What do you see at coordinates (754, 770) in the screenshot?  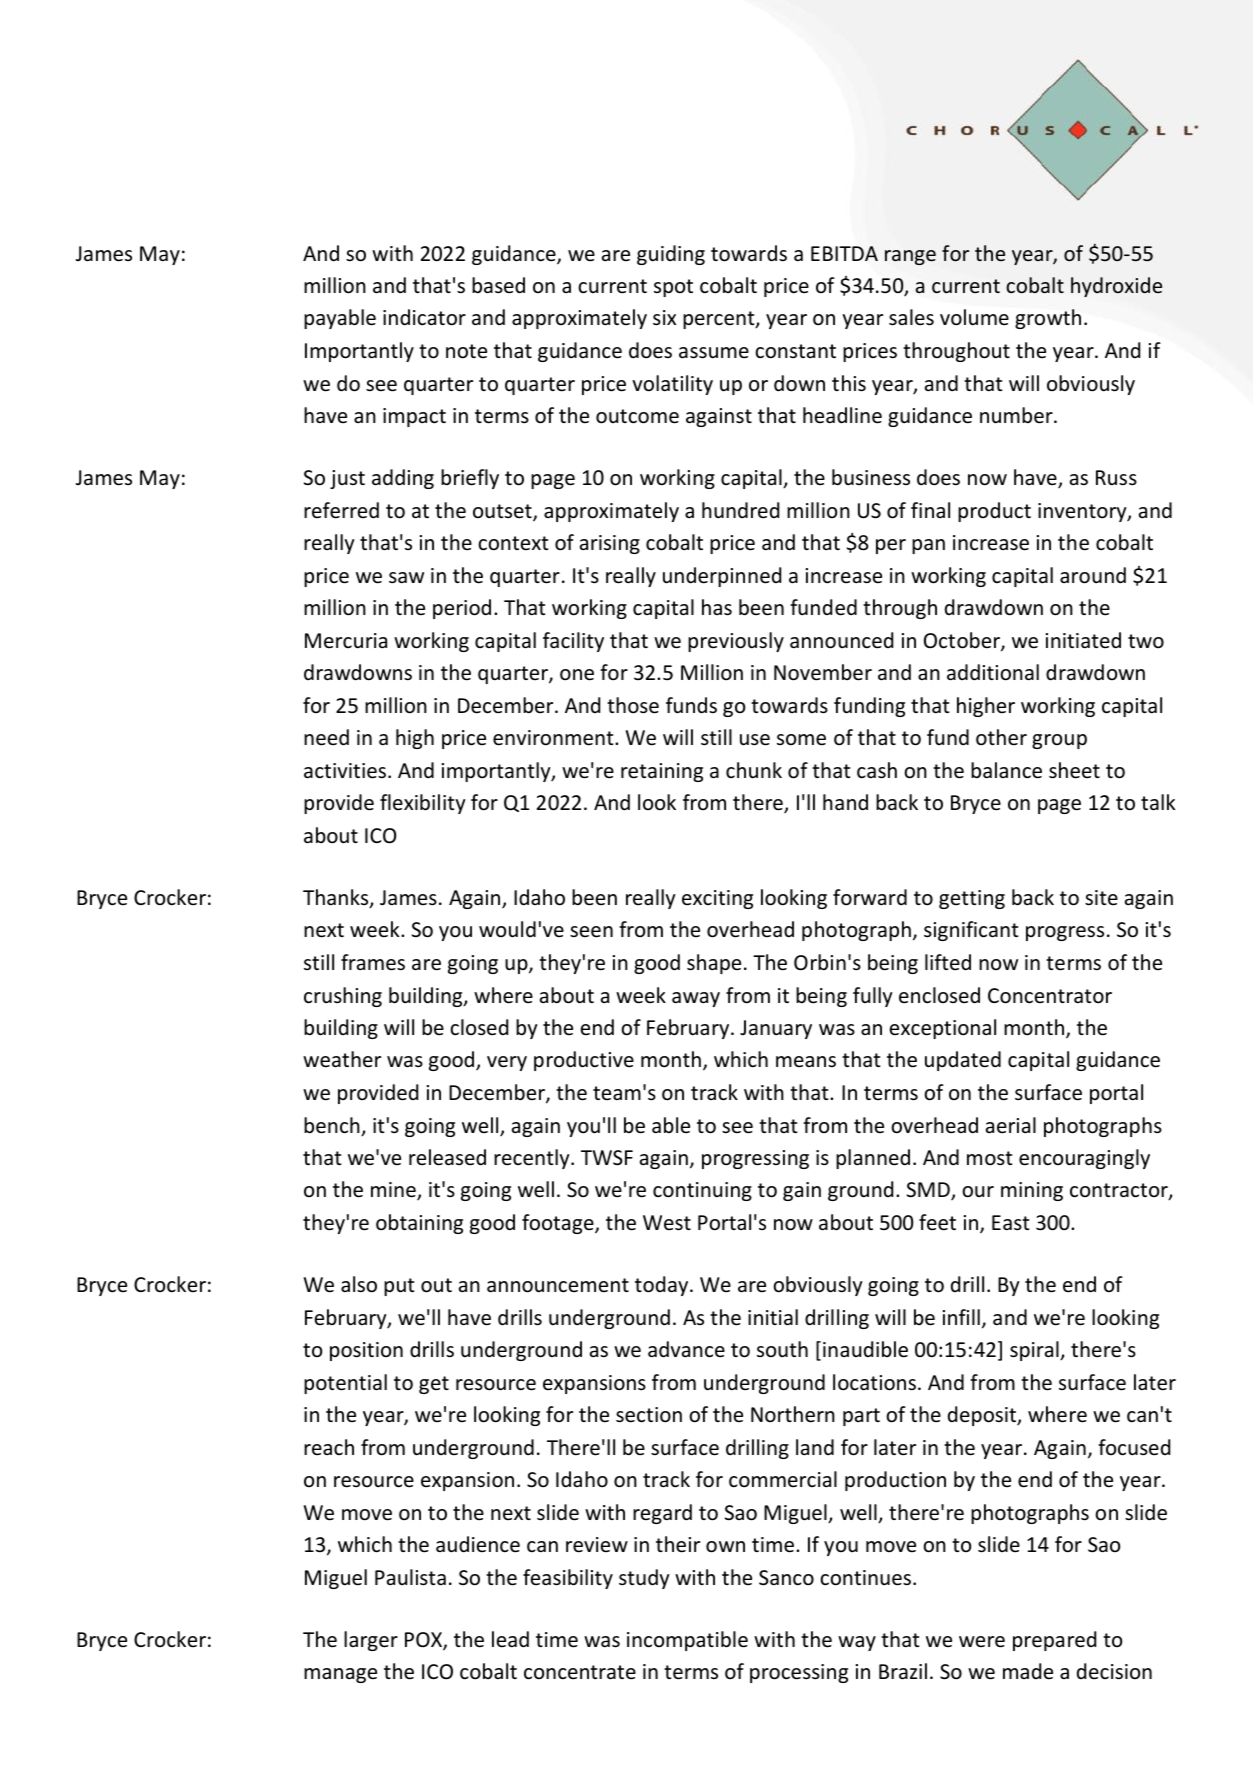 I see `chunk` at bounding box center [754, 770].
